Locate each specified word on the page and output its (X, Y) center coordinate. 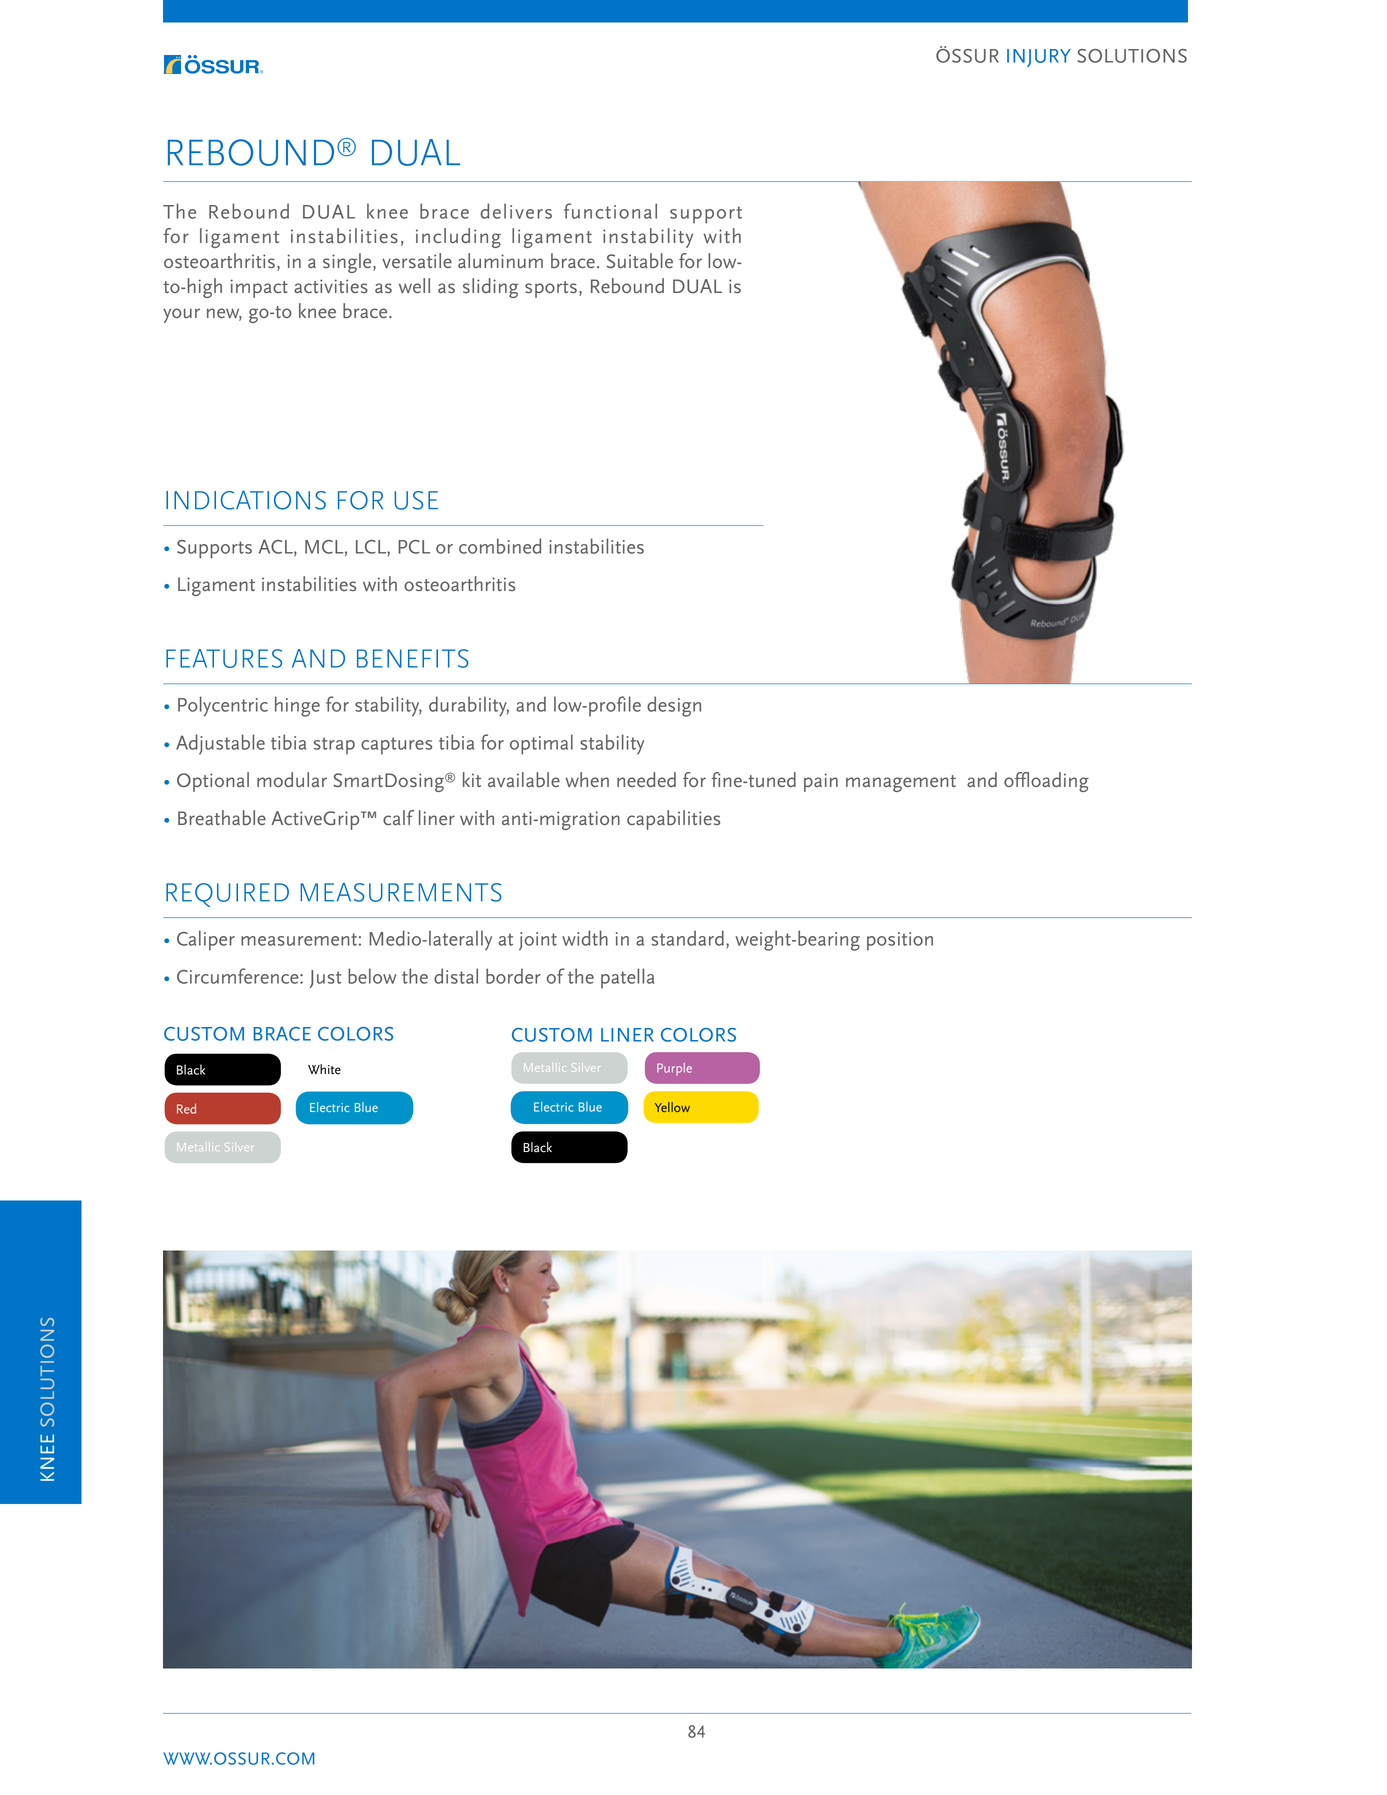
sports (551, 289)
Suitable (640, 261)
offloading (1046, 782)
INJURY (1039, 58)
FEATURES (224, 658)
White (324, 1069)
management (901, 783)
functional (610, 211)
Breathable (222, 817)
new (224, 314)
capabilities (673, 820)
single (348, 263)
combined (500, 546)
